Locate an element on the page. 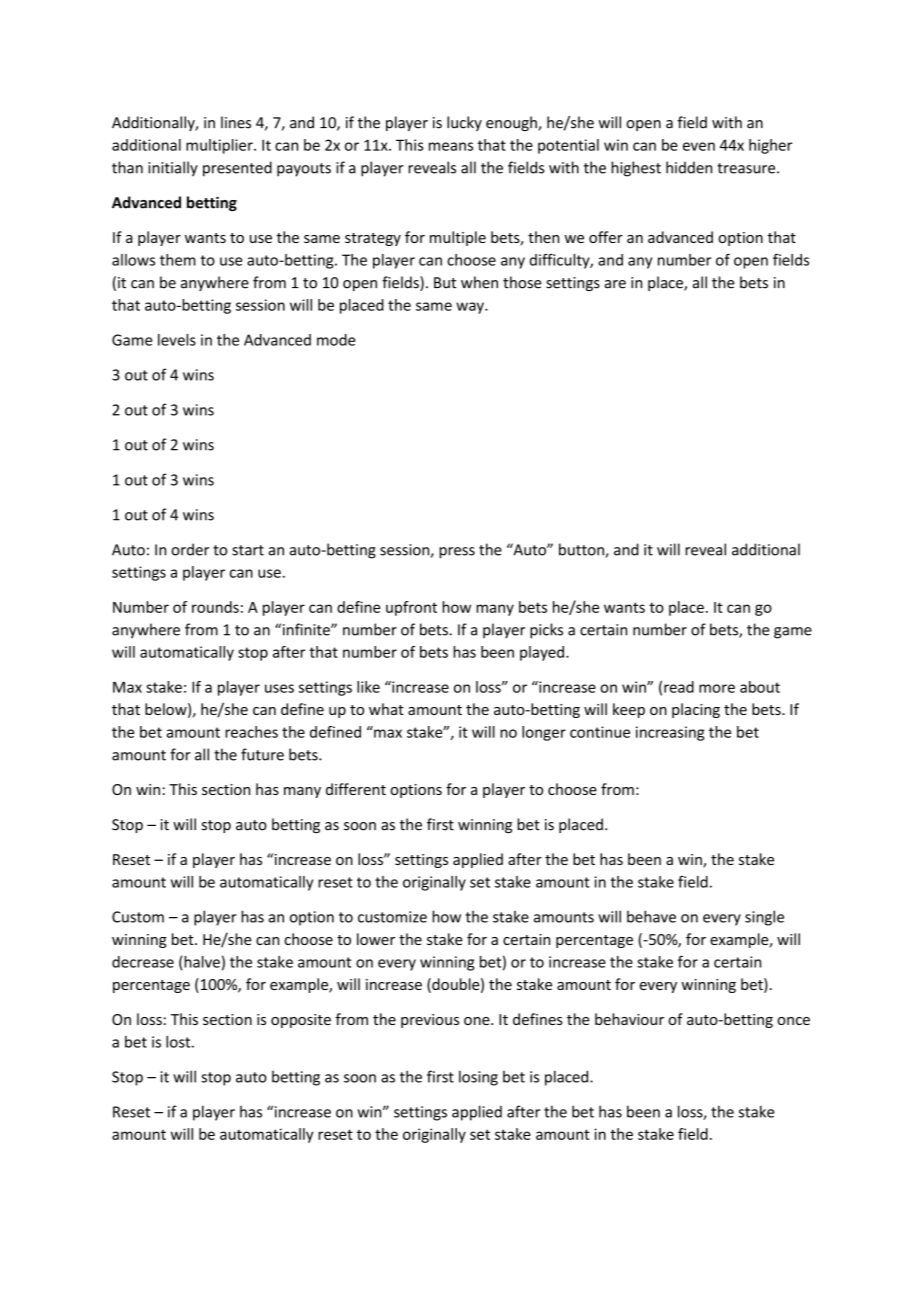 Image resolution: width=924 pixels, height=1308 pixels. upfront is located at coordinates (411, 608).
